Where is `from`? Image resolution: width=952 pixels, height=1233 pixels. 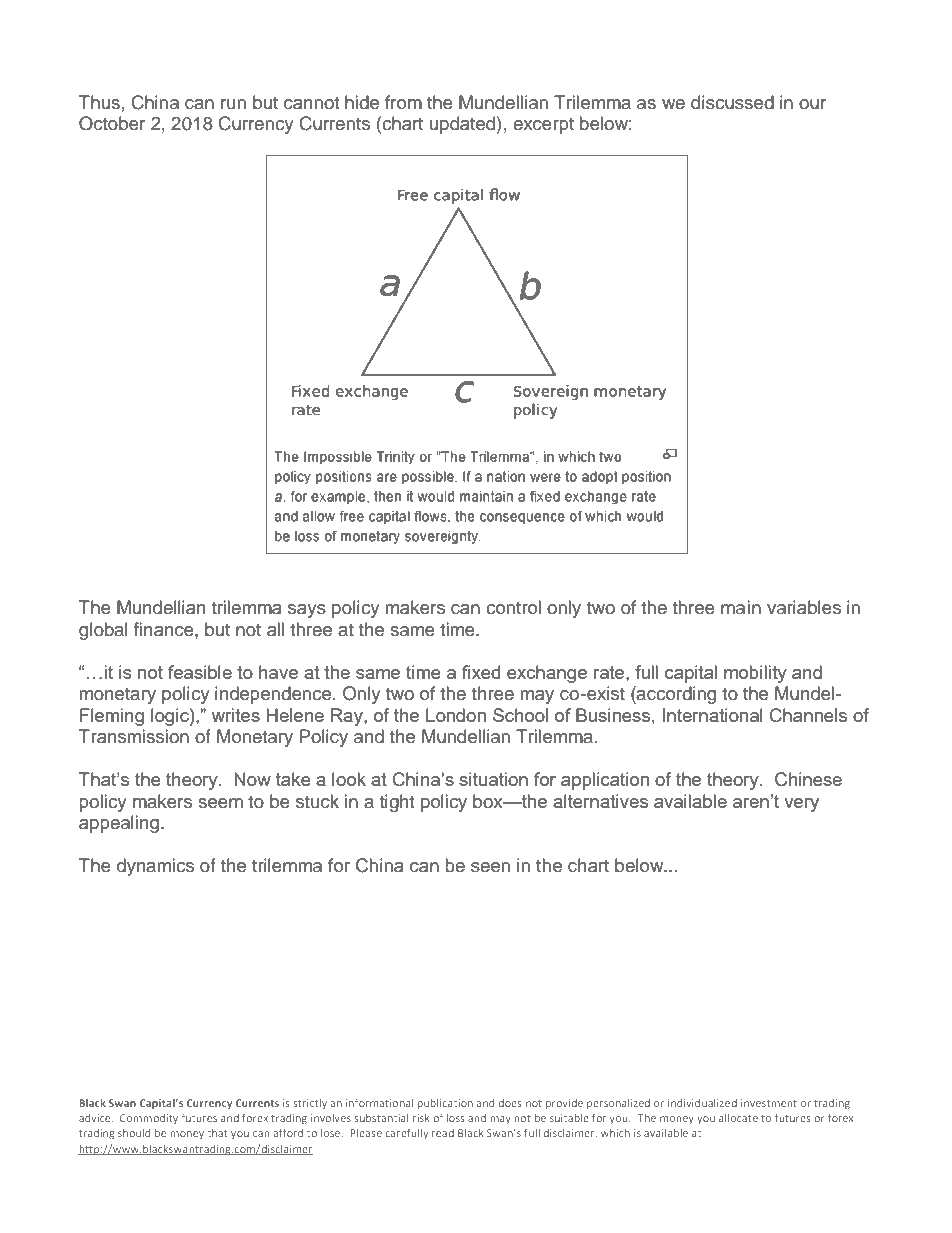
from is located at coordinates (403, 102).
